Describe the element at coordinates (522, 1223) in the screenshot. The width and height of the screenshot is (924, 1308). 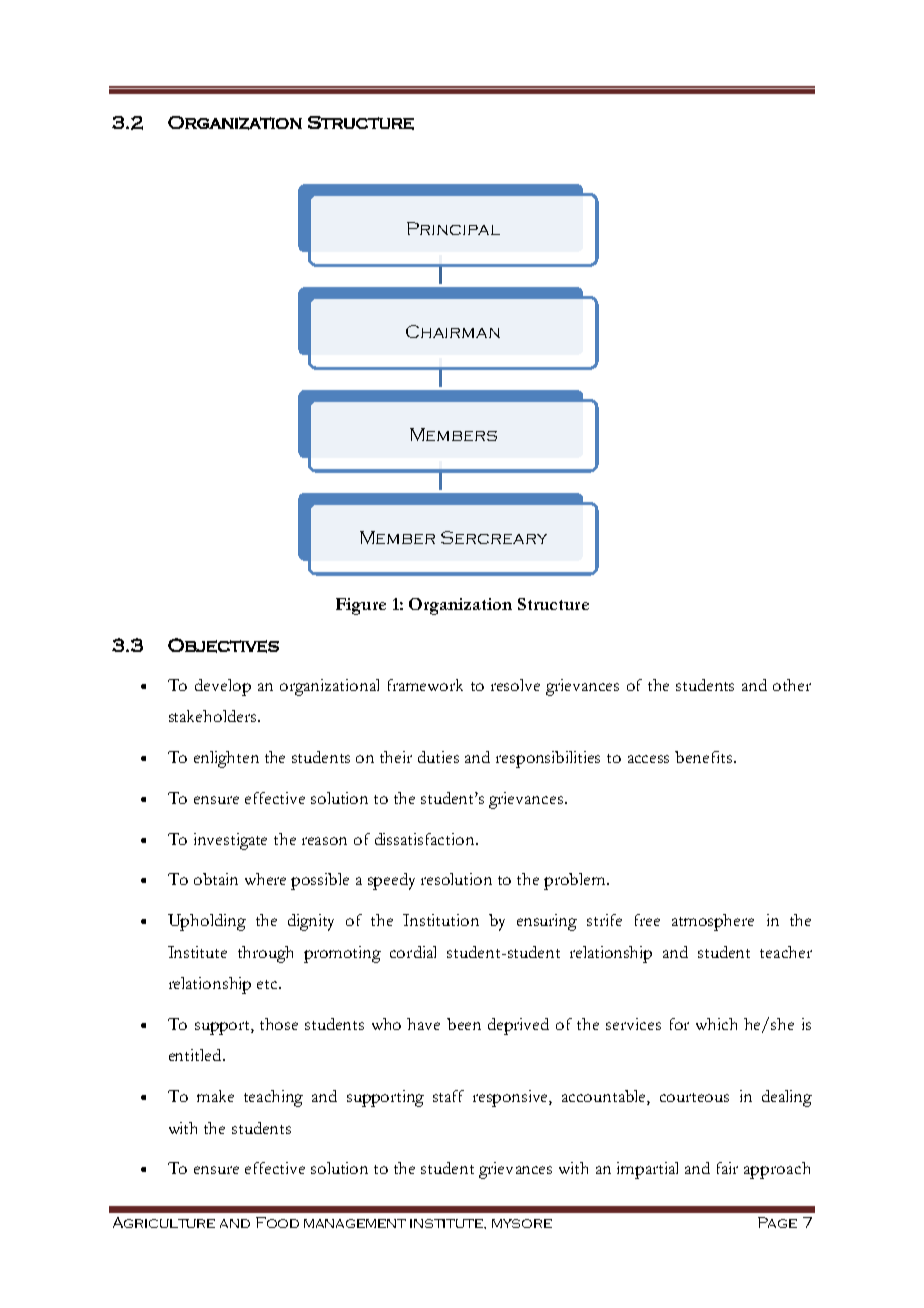
I see `mysore` at that location.
